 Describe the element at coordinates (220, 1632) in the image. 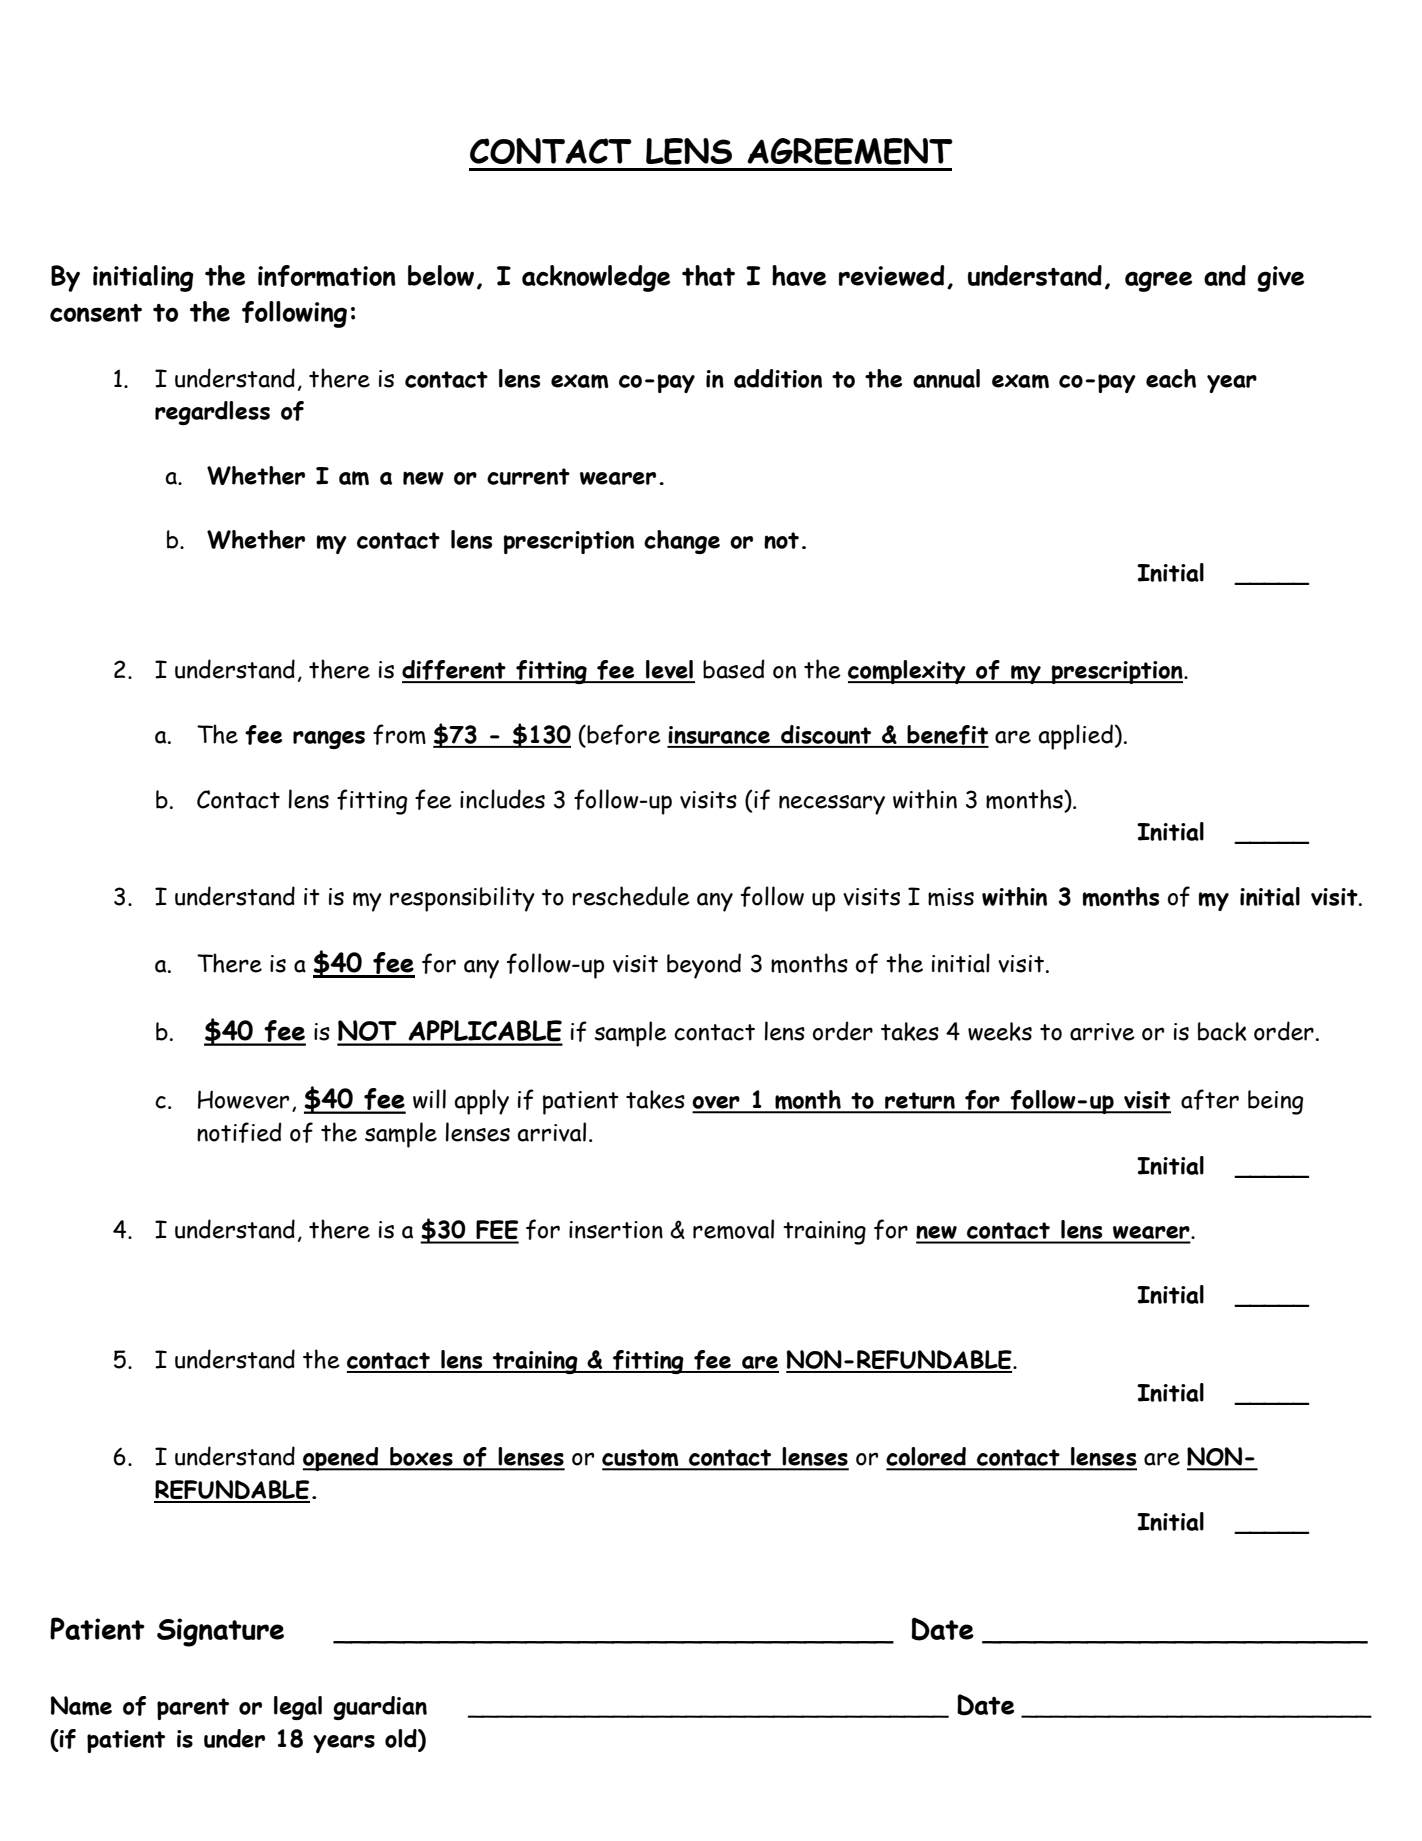

I see `Signature` at that location.
